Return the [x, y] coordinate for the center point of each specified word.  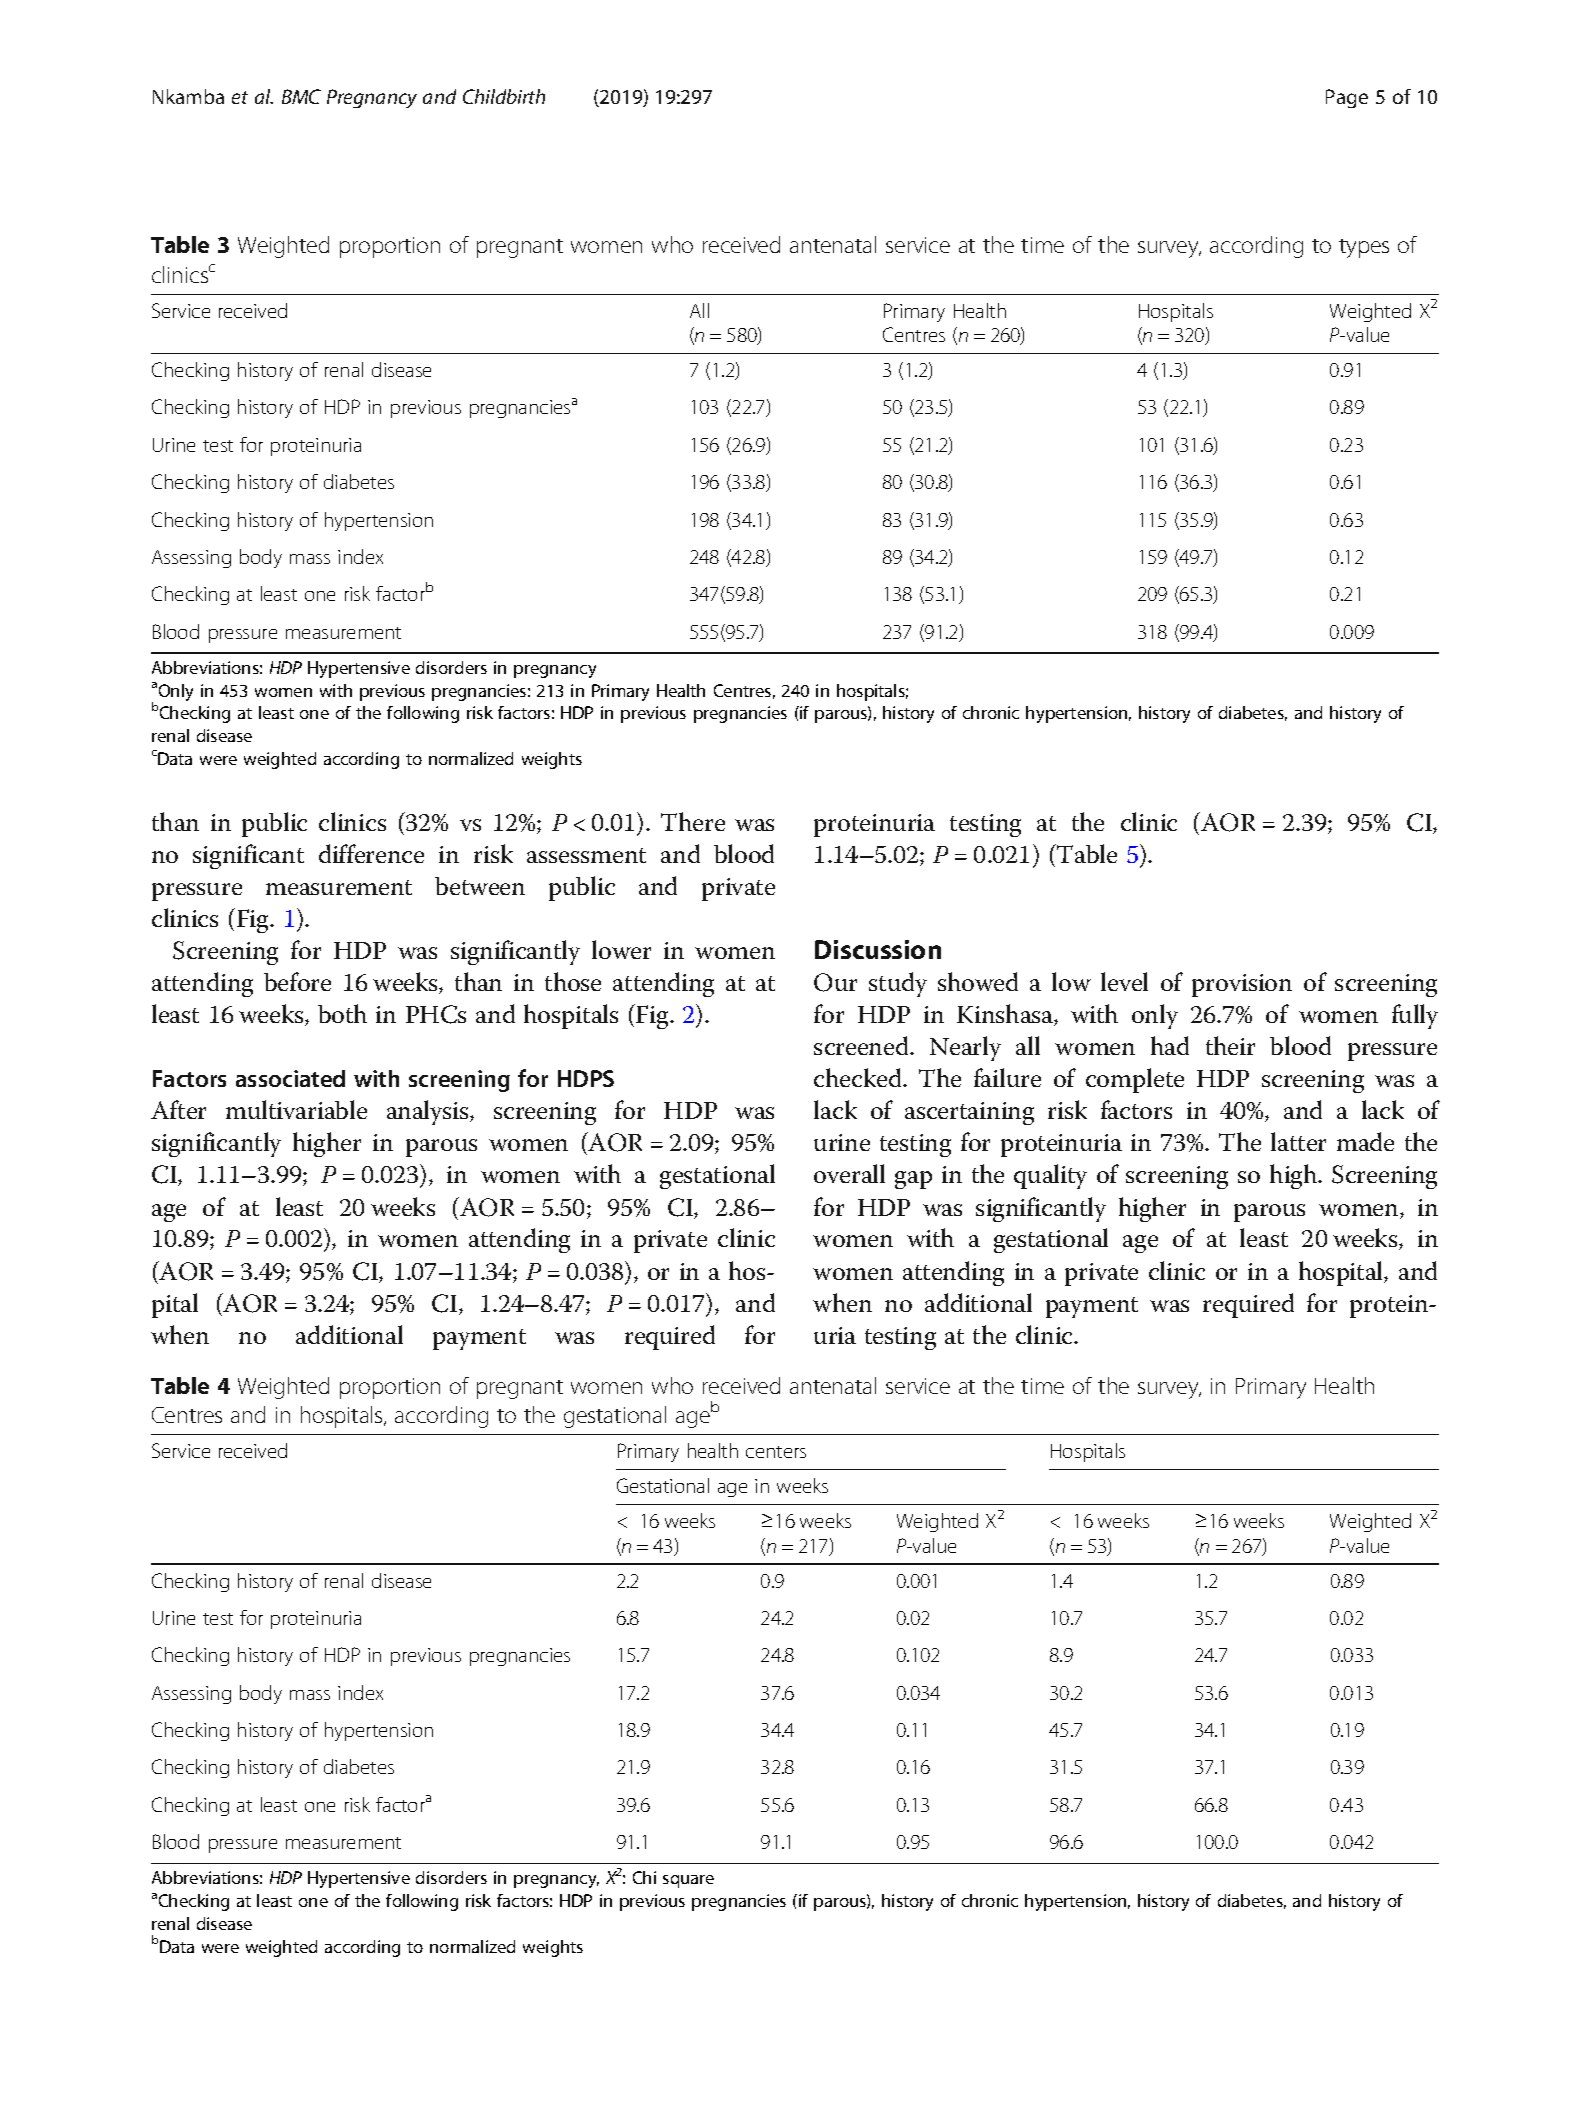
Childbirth [504, 96]
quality [1050, 1176]
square [688, 1881]
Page [1347, 98]
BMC [301, 96]
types [1364, 248]
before [297, 981]
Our [835, 982]
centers [776, 1452]
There [693, 821]
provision [1242, 985]
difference [371, 853]
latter [1298, 1141]
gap [913, 1180]
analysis [429, 1112]
